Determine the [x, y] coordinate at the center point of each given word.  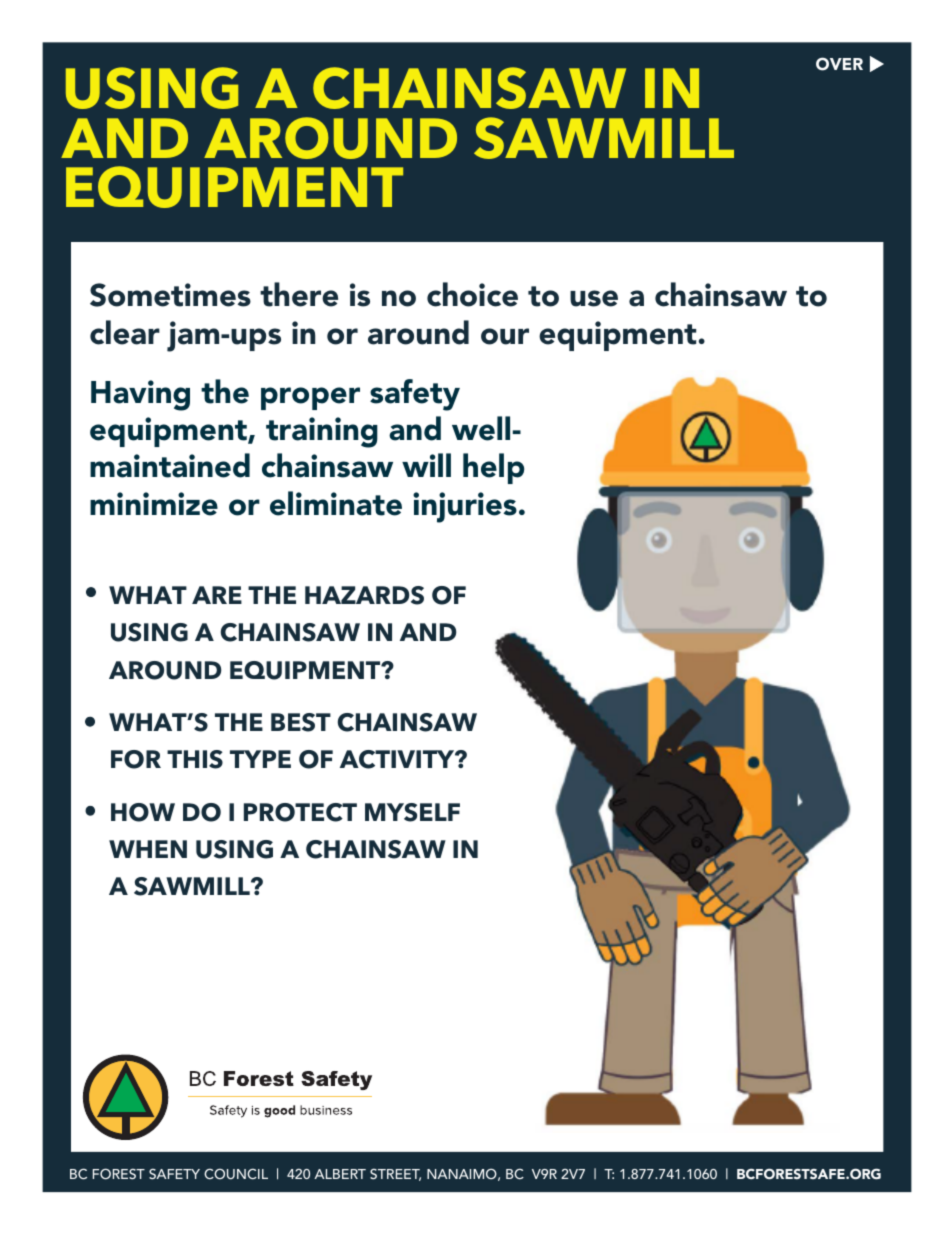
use [594, 298]
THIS [195, 759]
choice [472, 294]
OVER [839, 64]
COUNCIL [236, 1174]
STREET [395, 1174]
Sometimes [170, 295]
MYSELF [412, 812]
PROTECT [300, 812]
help [493, 468]
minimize [154, 504]
